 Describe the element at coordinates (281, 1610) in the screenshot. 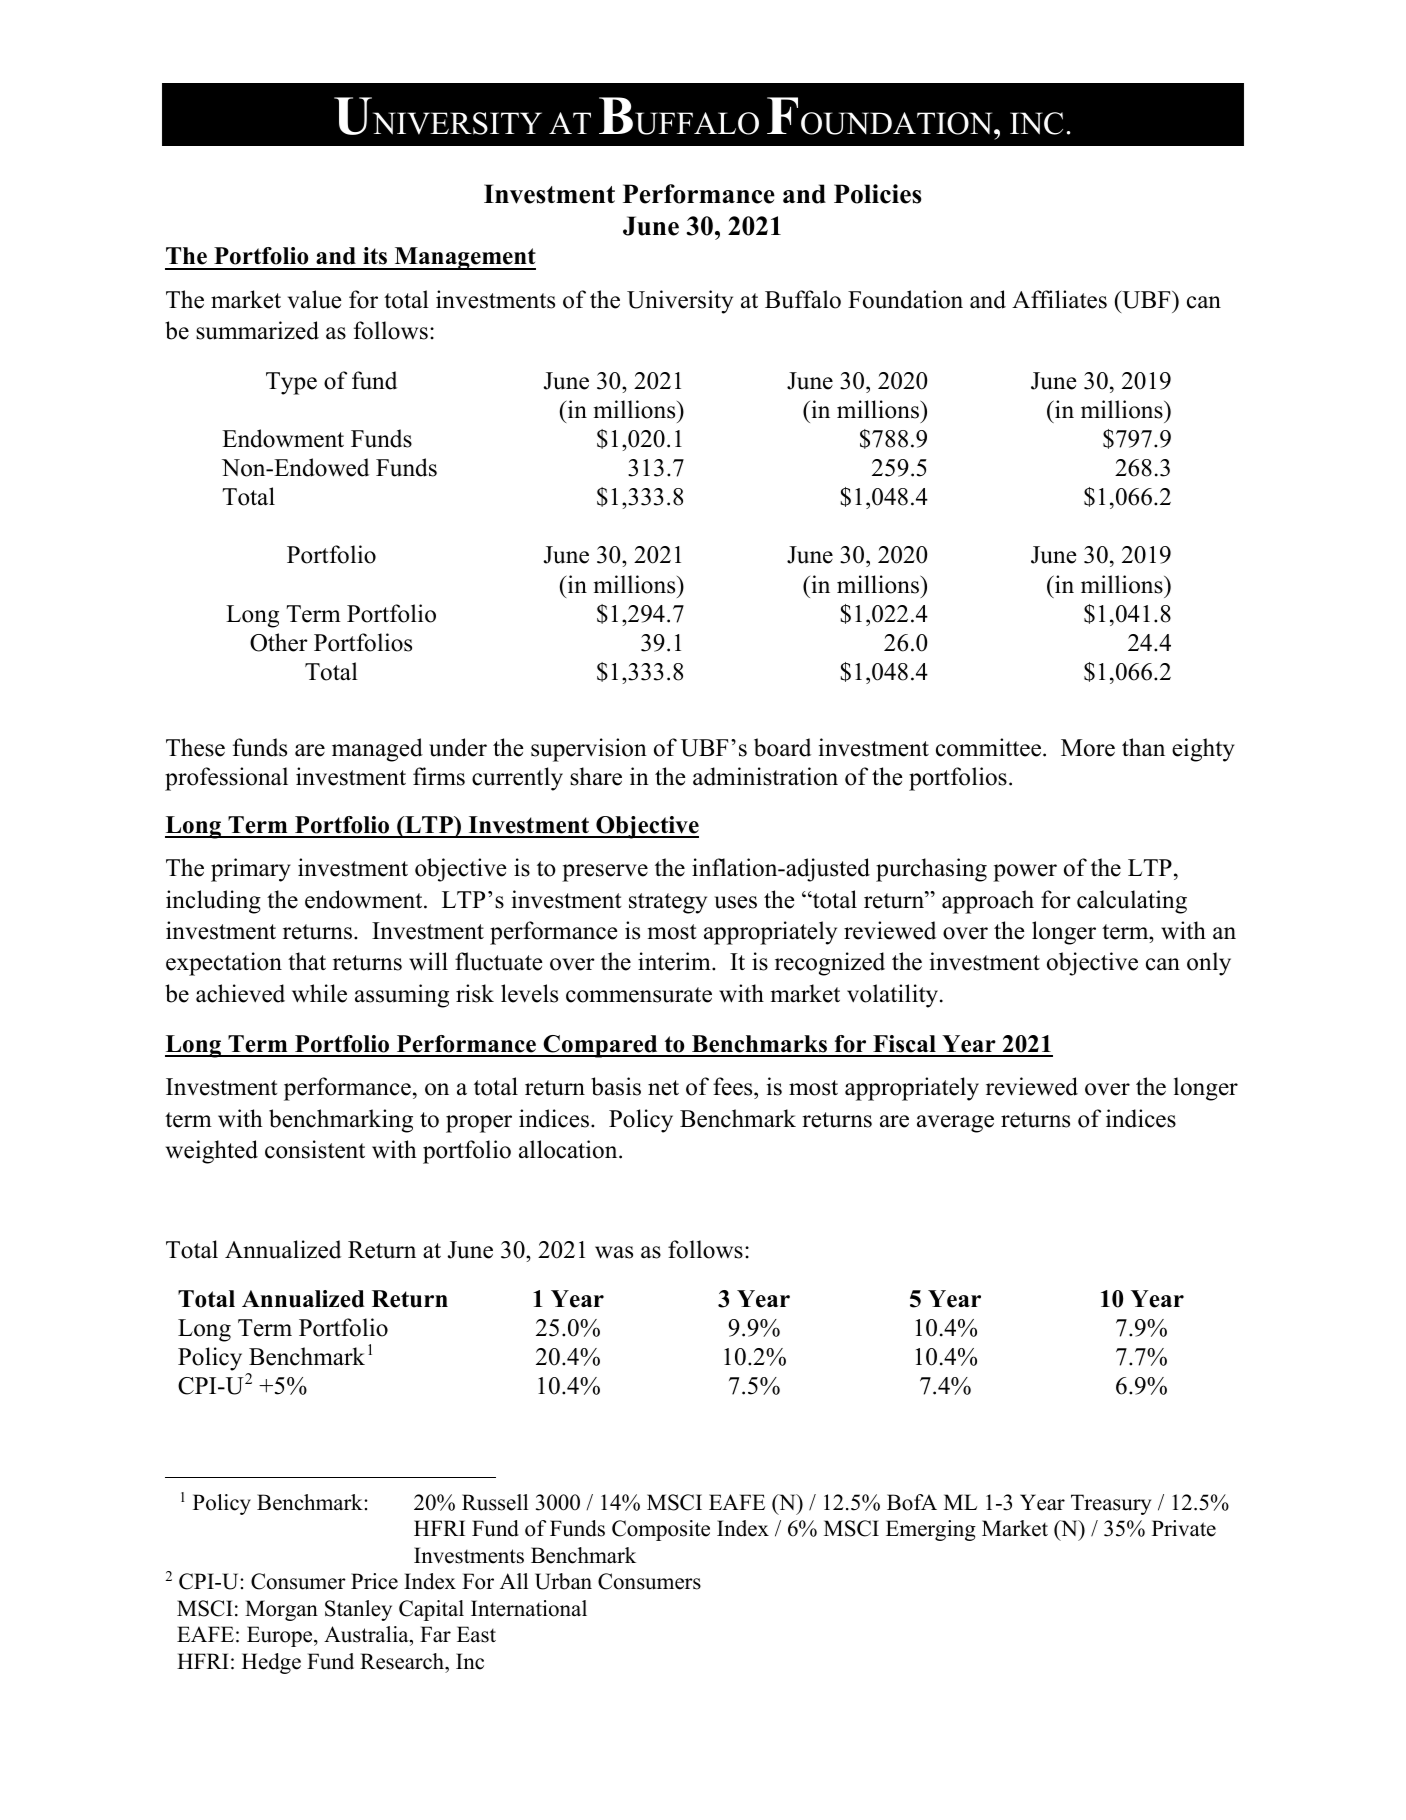

I see `Morgan` at that location.
